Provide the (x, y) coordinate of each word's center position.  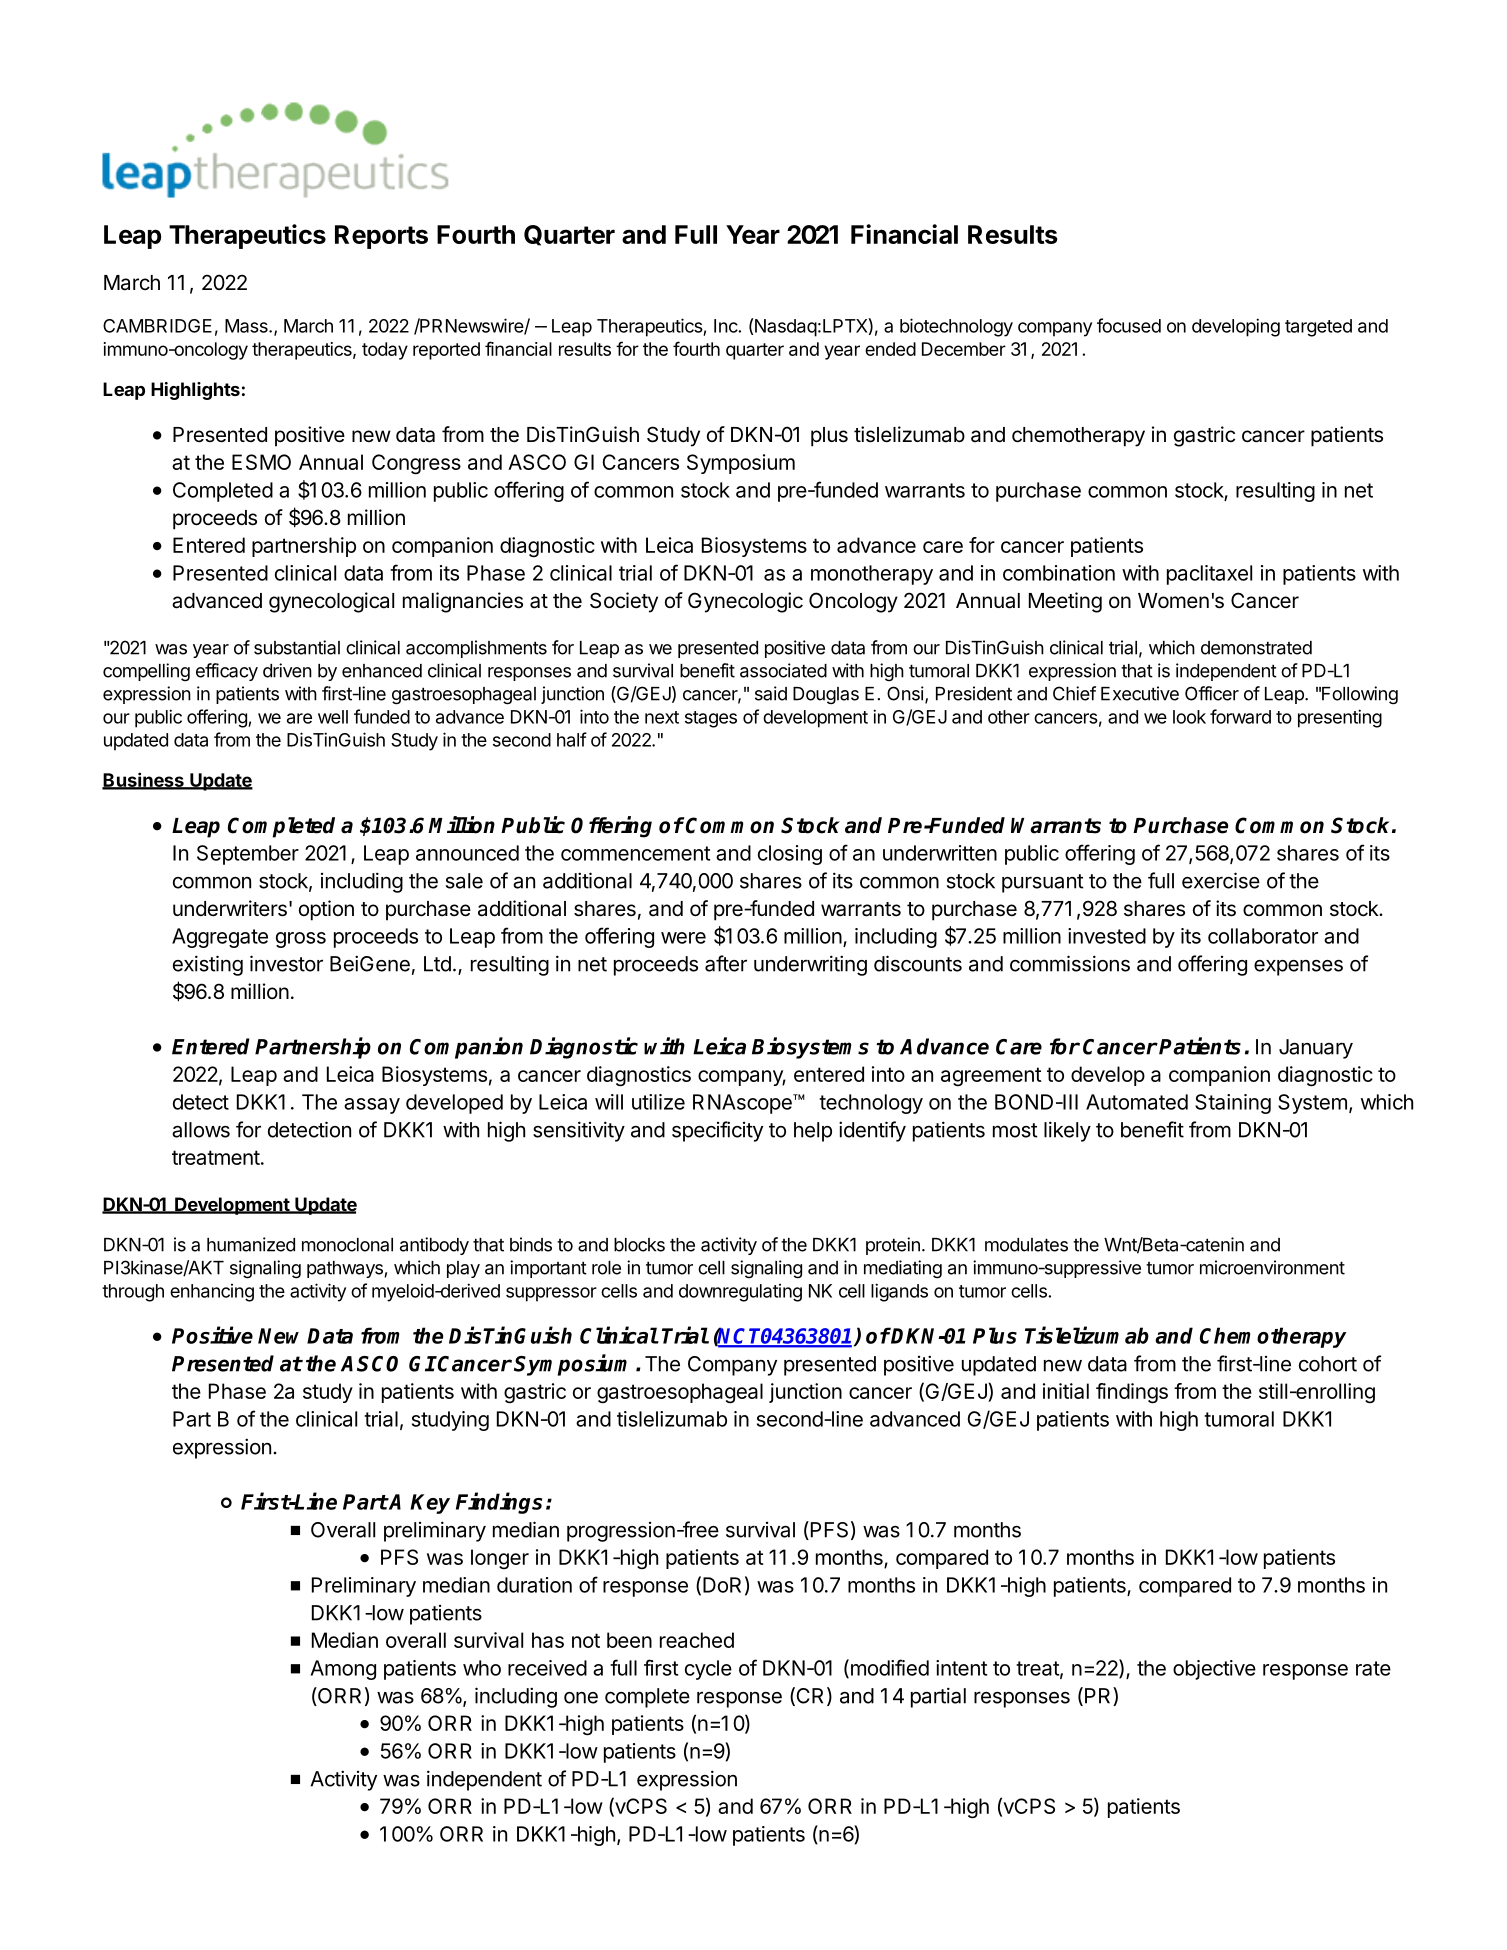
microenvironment (1272, 1267)
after (726, 963)
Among (343, 1670)
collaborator (1263, 936)
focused (1129, 325)
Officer (1212, 693)
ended (890, 349)
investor (286, 963)
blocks (639, 1245)
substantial (297, 647)
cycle (708, 1670)
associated (783, 670)
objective (1214, 1670)
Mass (247, 326)
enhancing (212, 1293)
